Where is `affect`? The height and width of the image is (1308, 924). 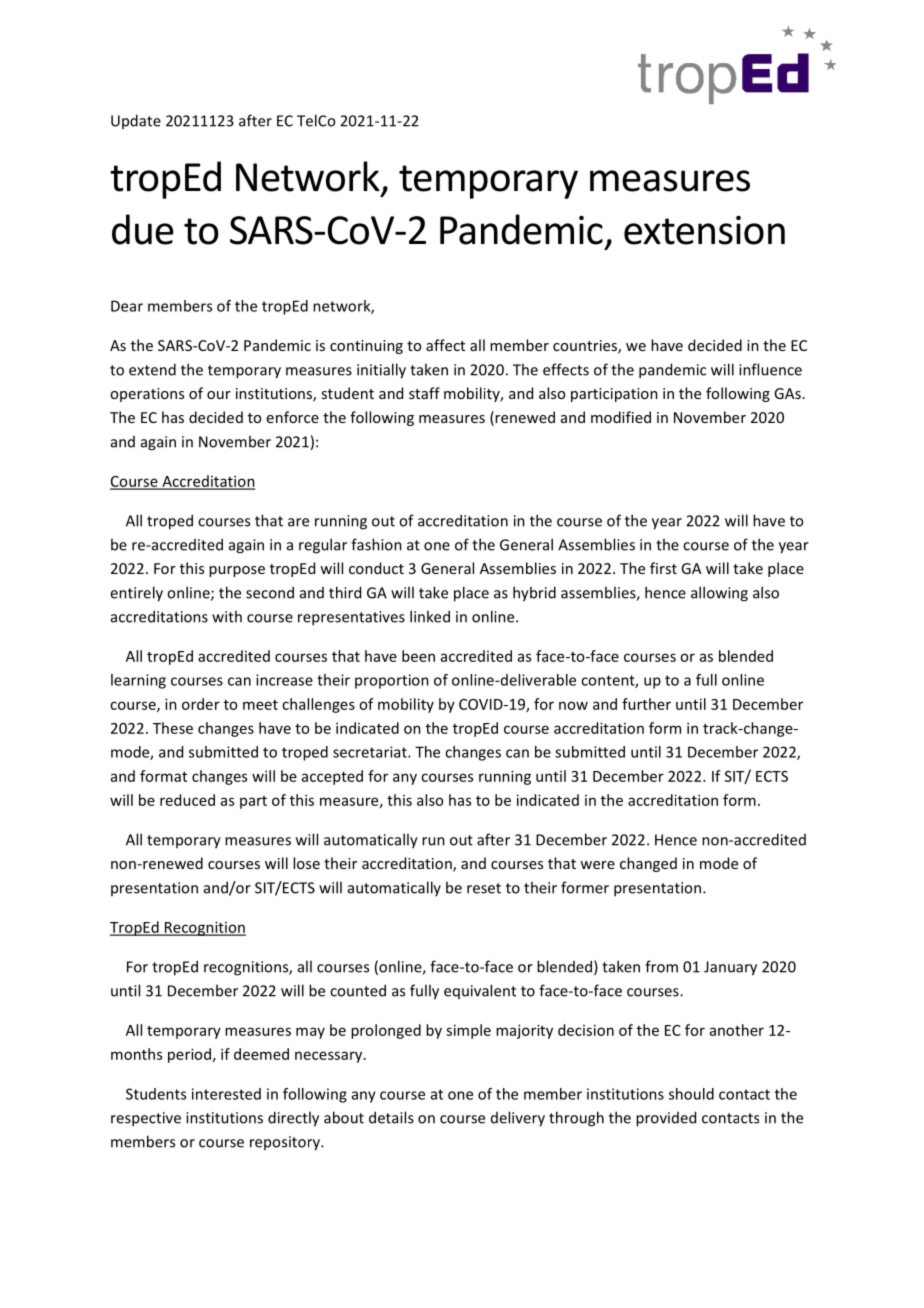 affect is located at coordinates (445, 345).
